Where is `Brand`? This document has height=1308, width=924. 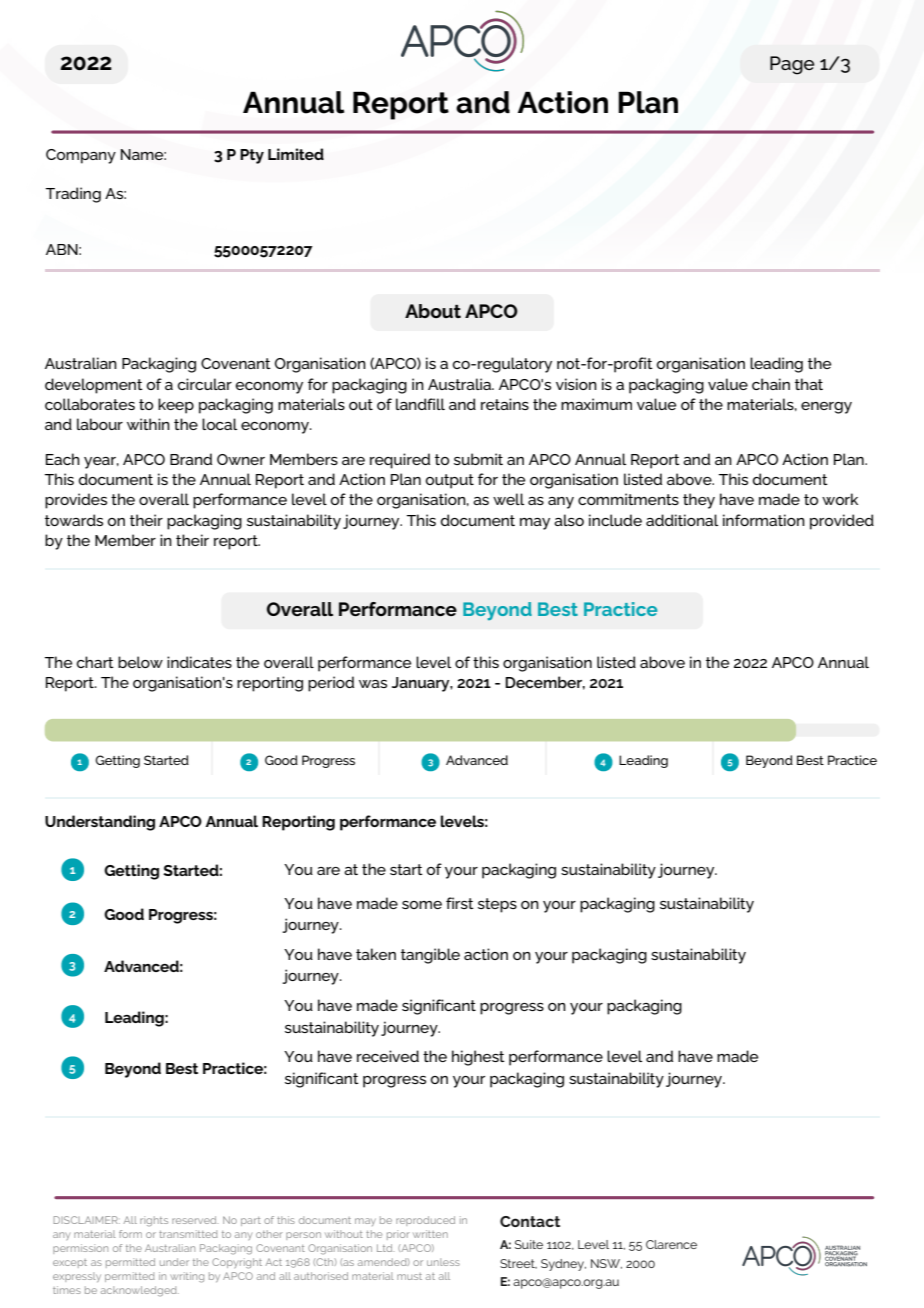 Brand is located at coordinates (191, 459).
